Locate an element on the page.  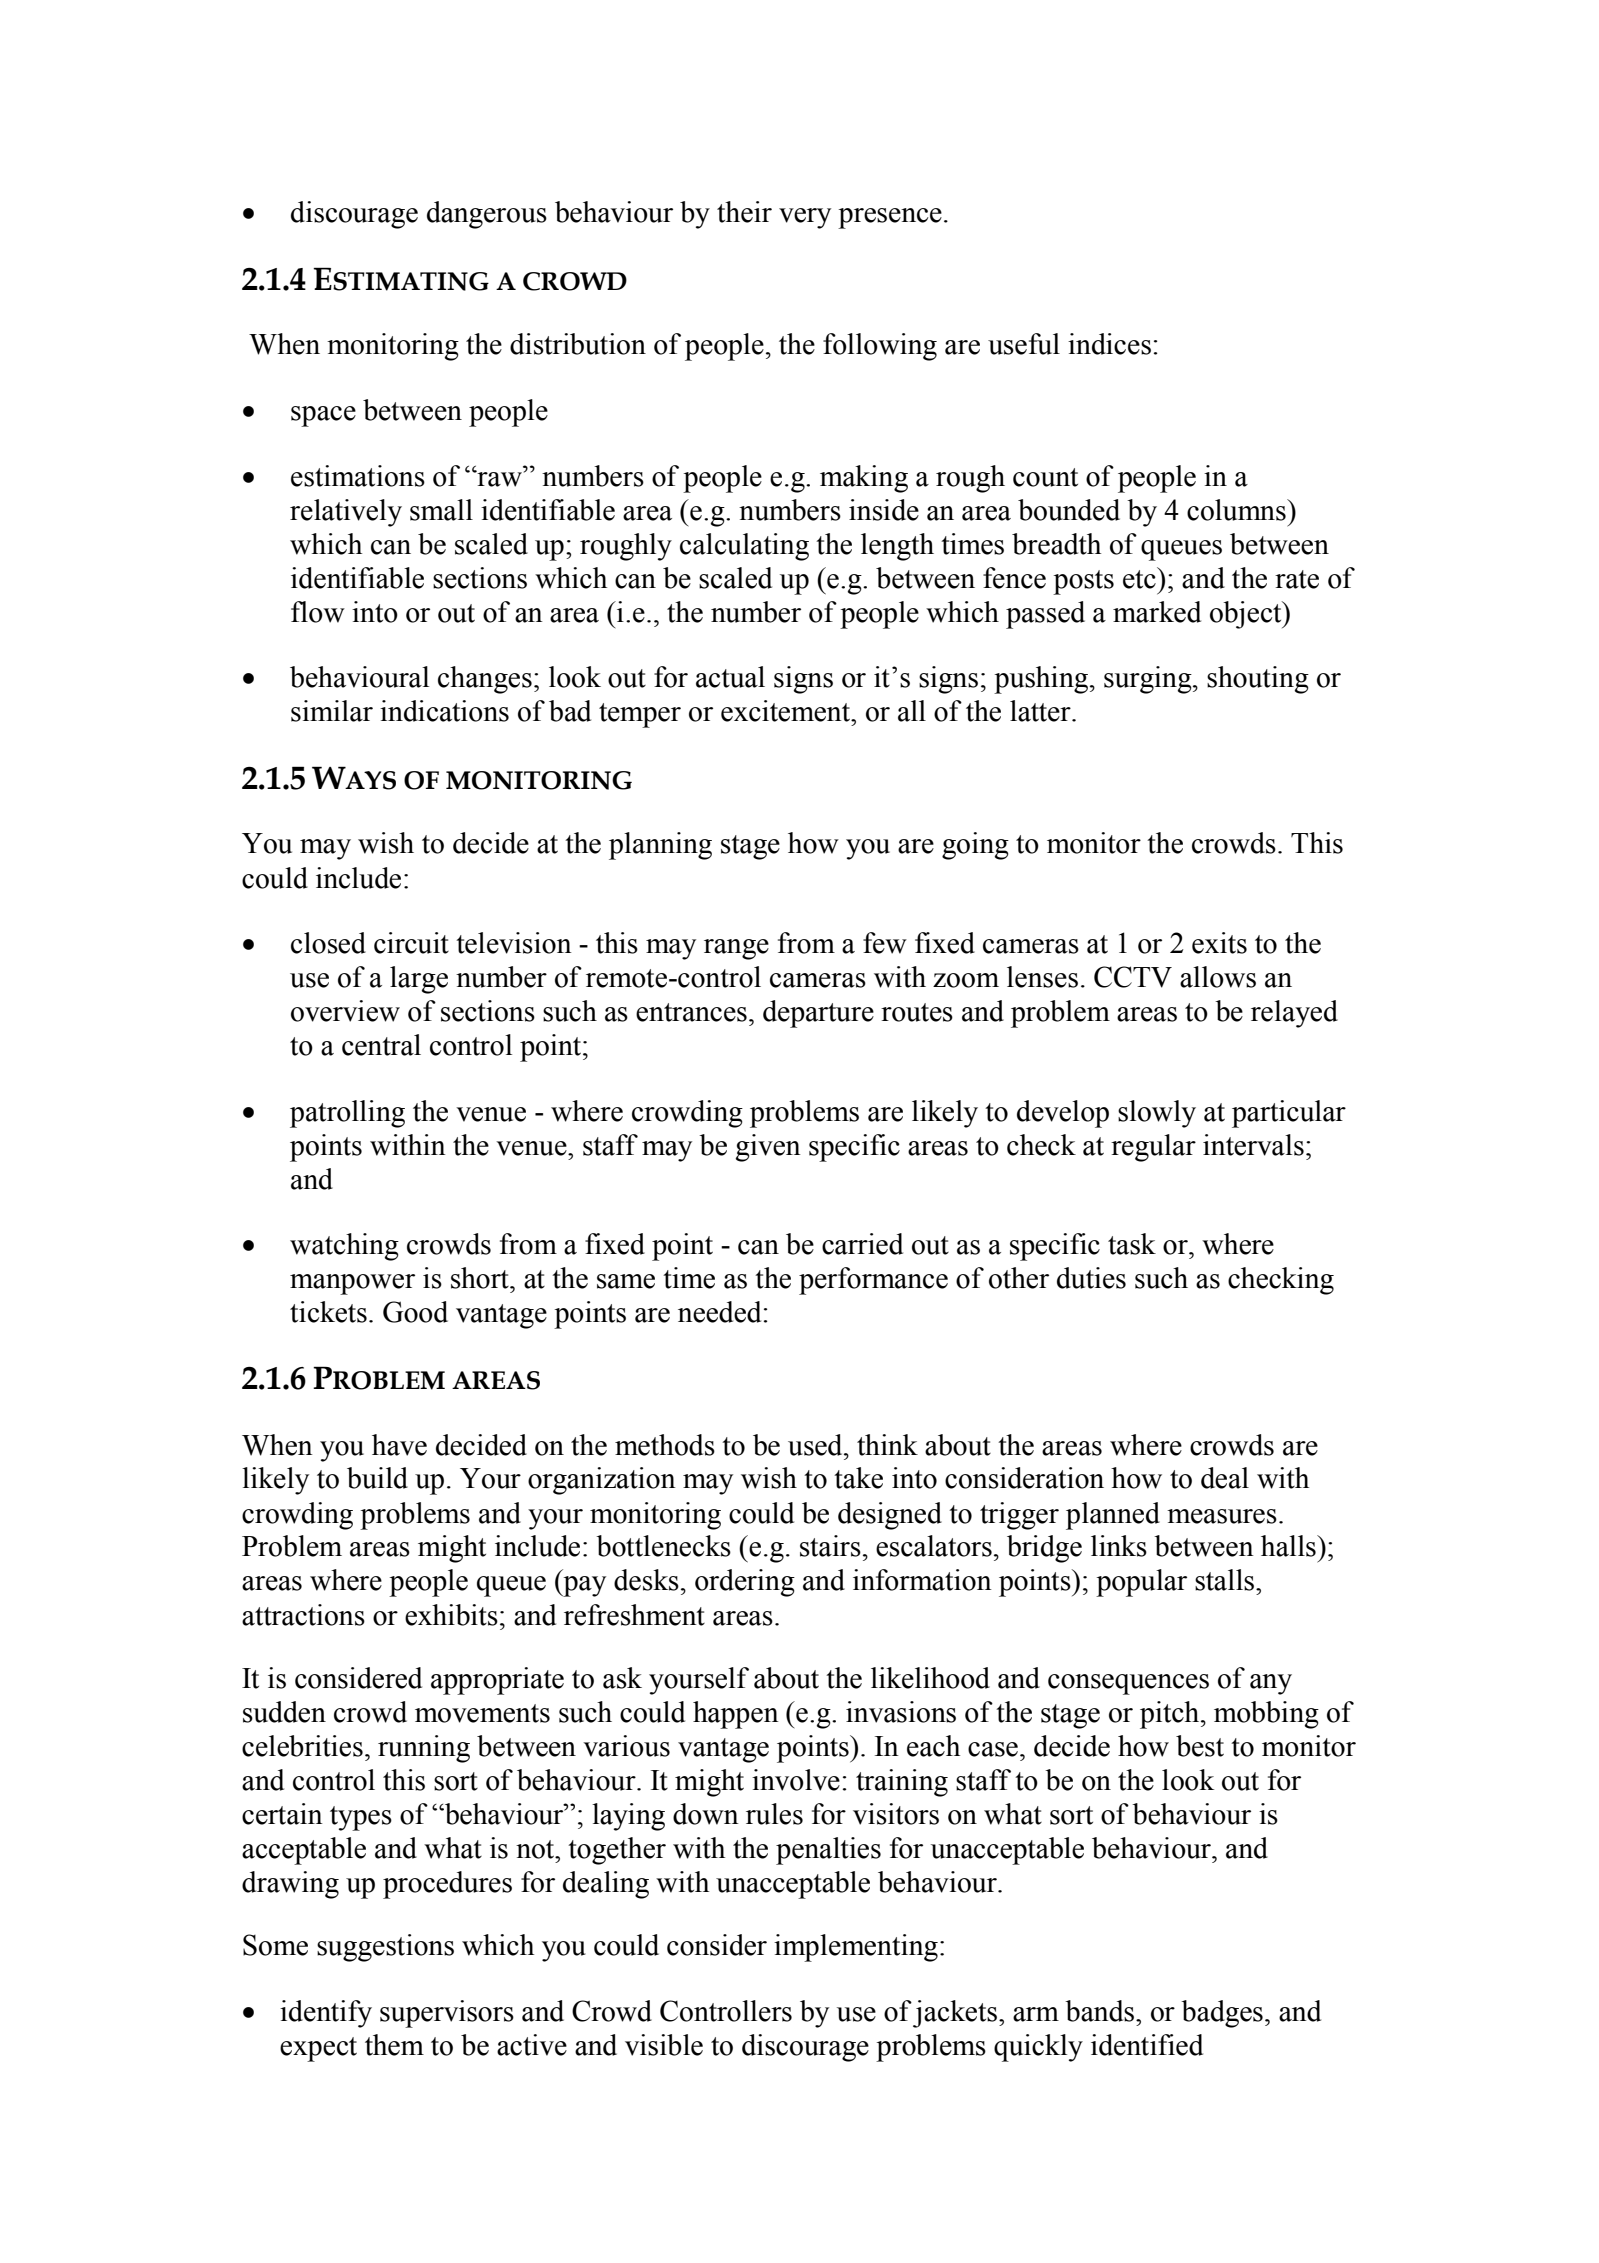
patrolling is located at coordinates (347, 1114).
